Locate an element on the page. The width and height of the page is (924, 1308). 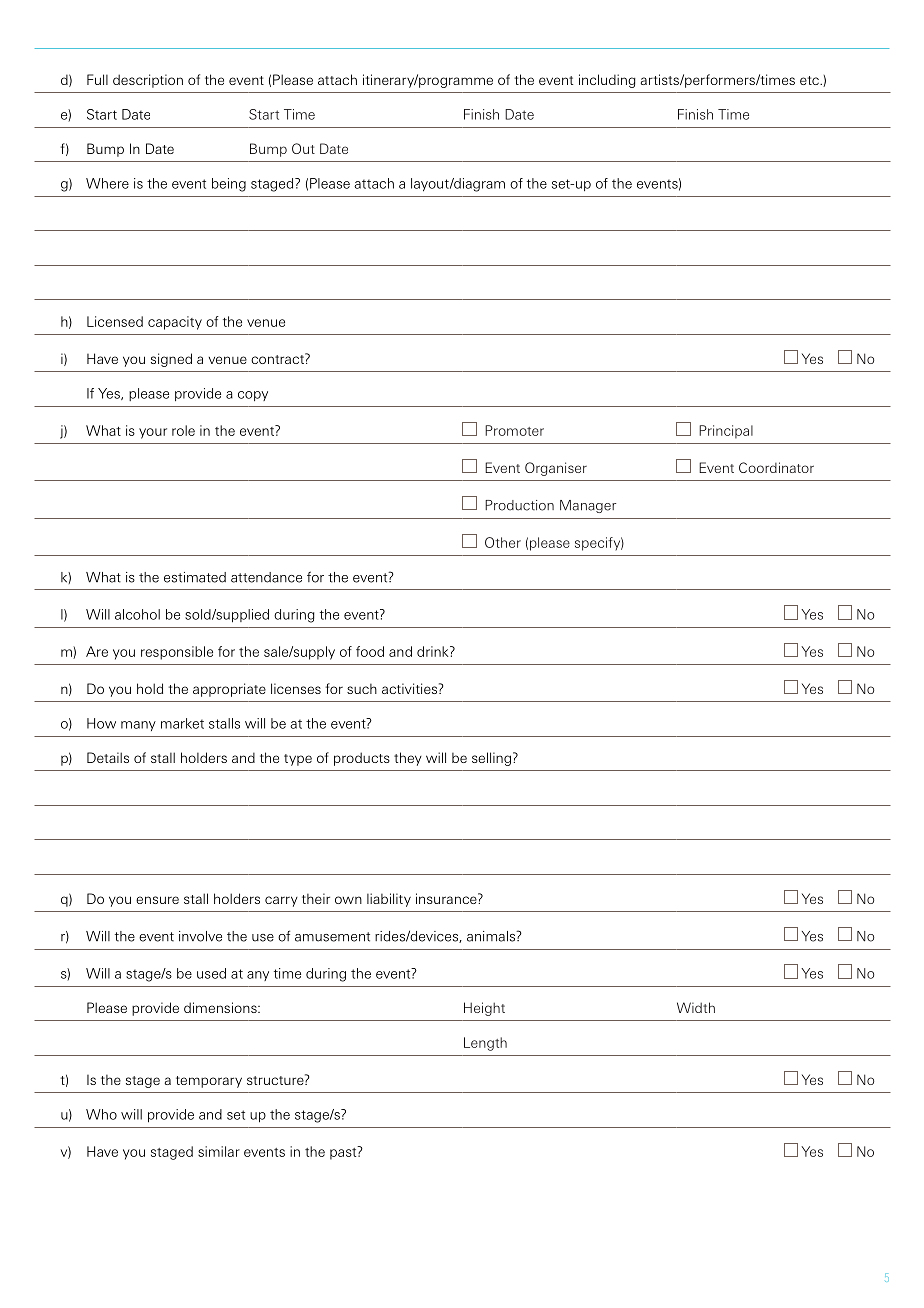
Length is located at coordinates (485, 1044).
